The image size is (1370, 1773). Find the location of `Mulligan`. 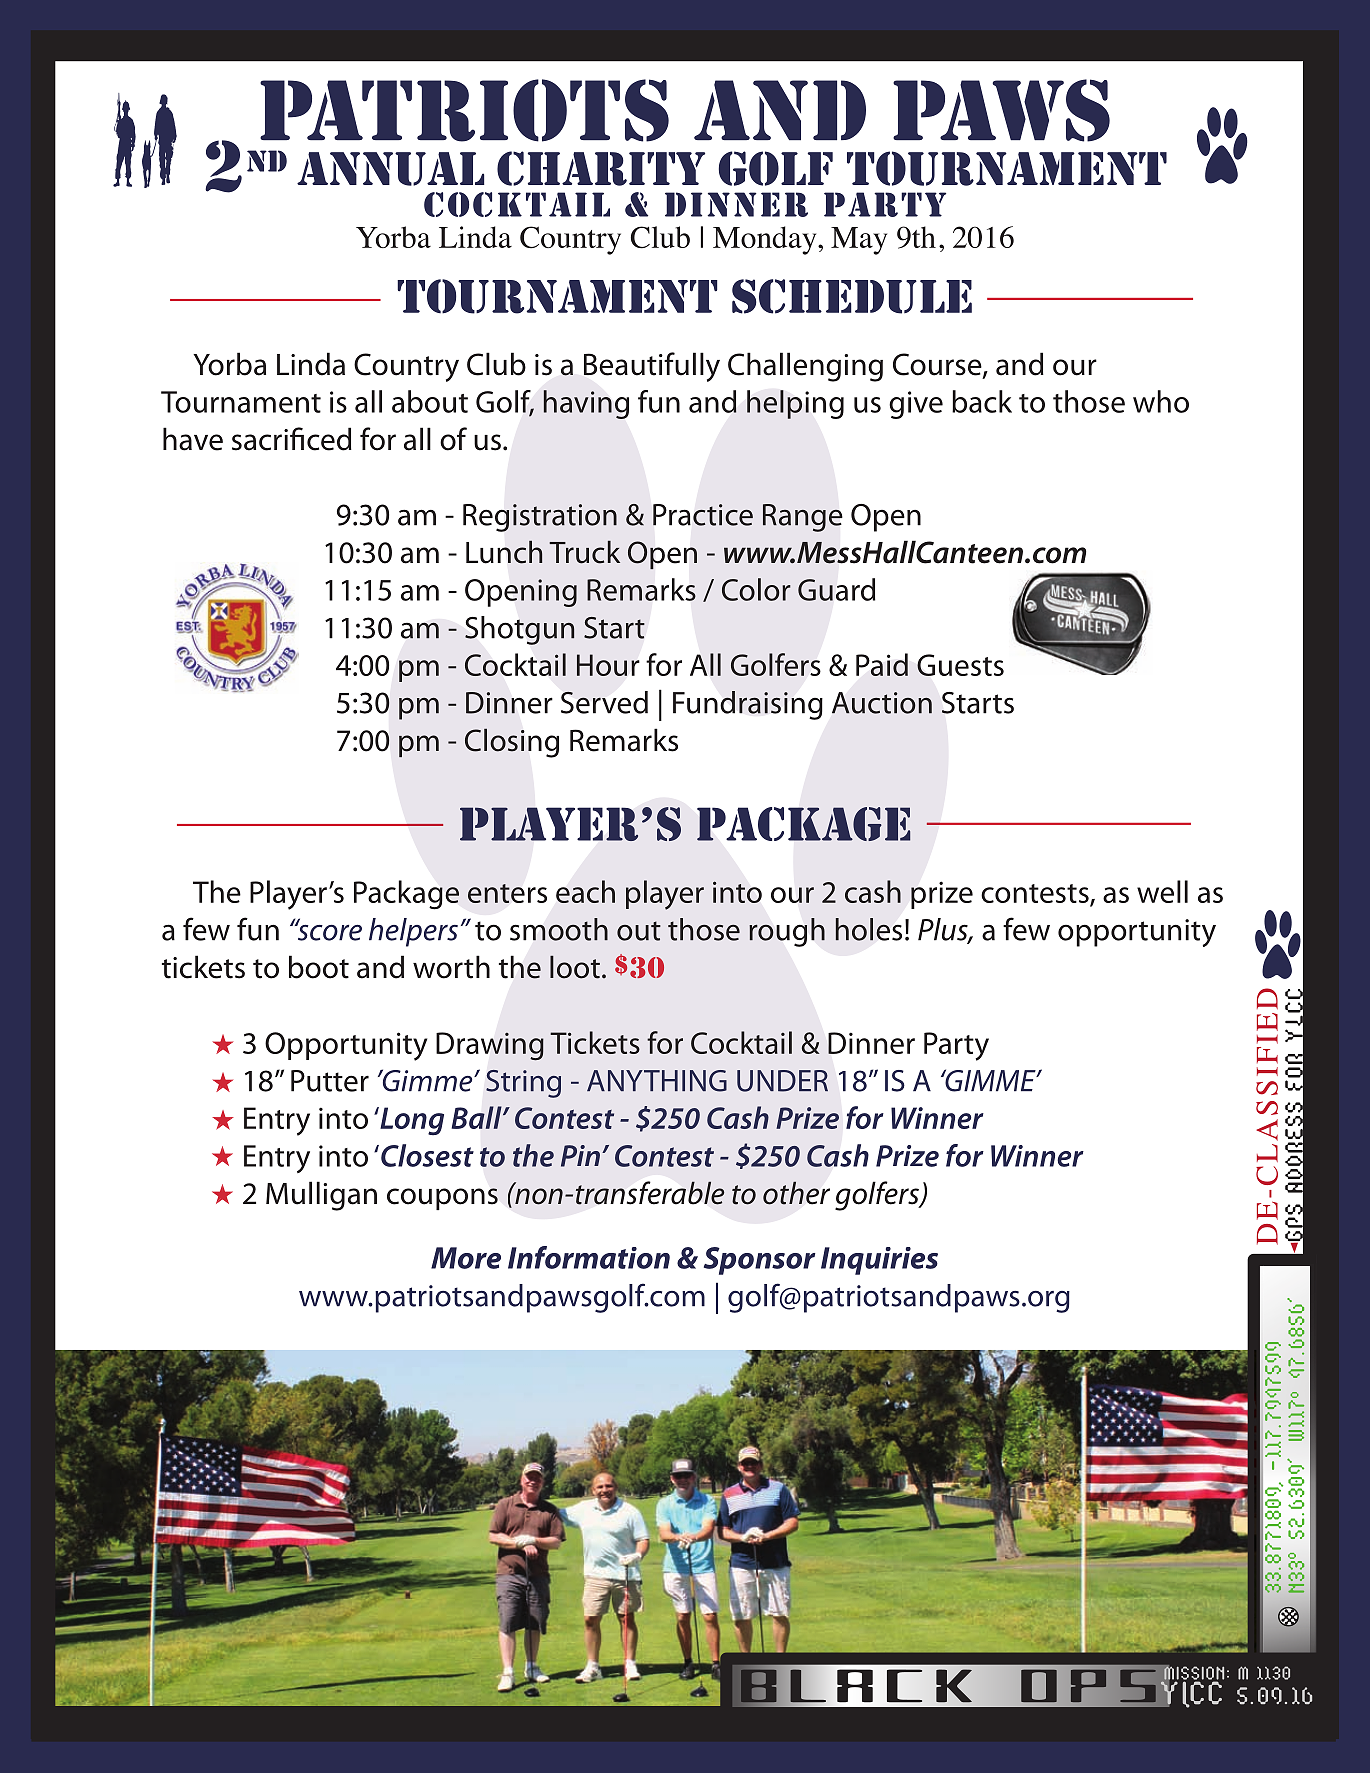

Mulligan is located at coordinates (321, 1196).
